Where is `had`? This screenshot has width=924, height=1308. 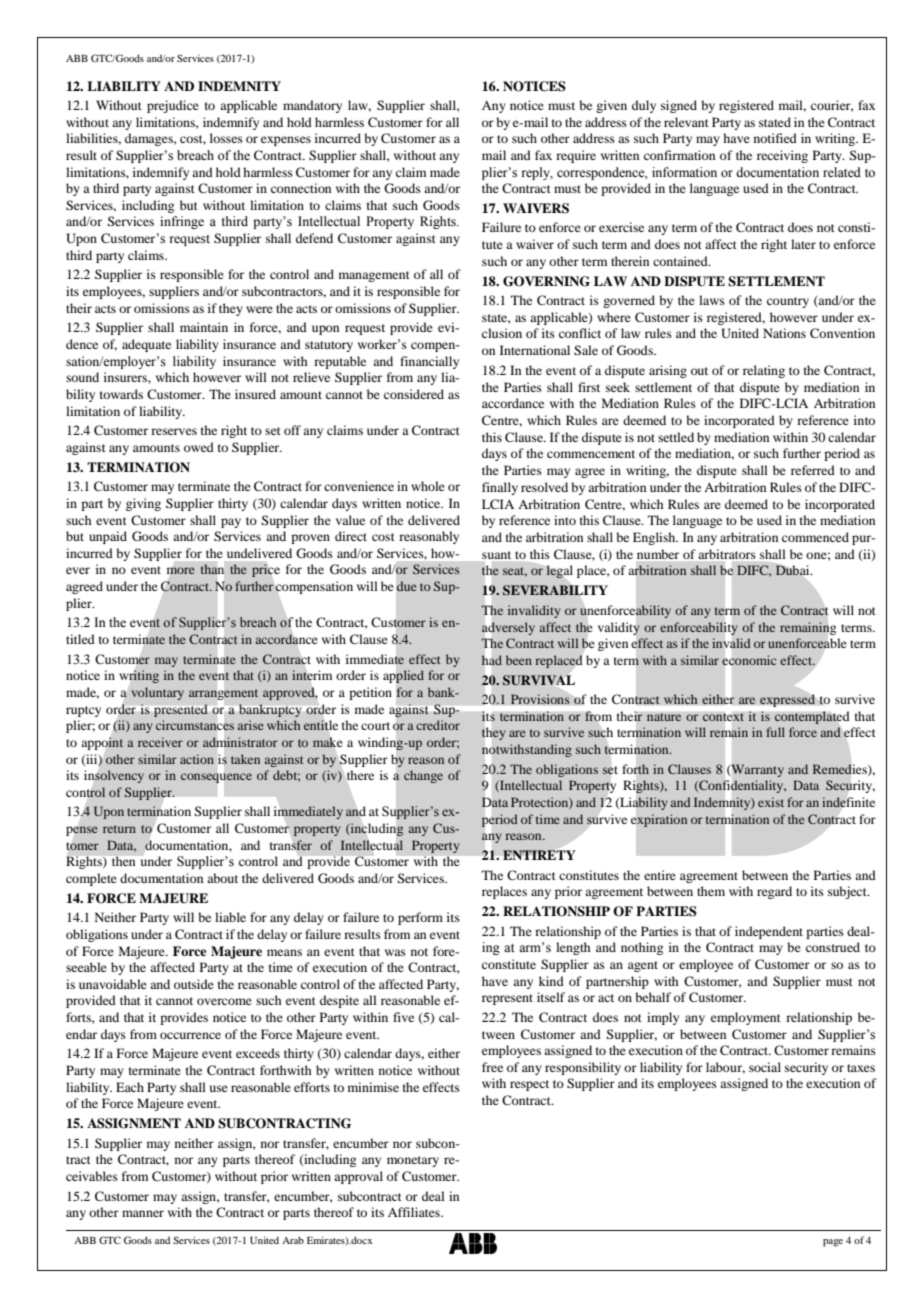
had is located at coordinates (492, 660).
